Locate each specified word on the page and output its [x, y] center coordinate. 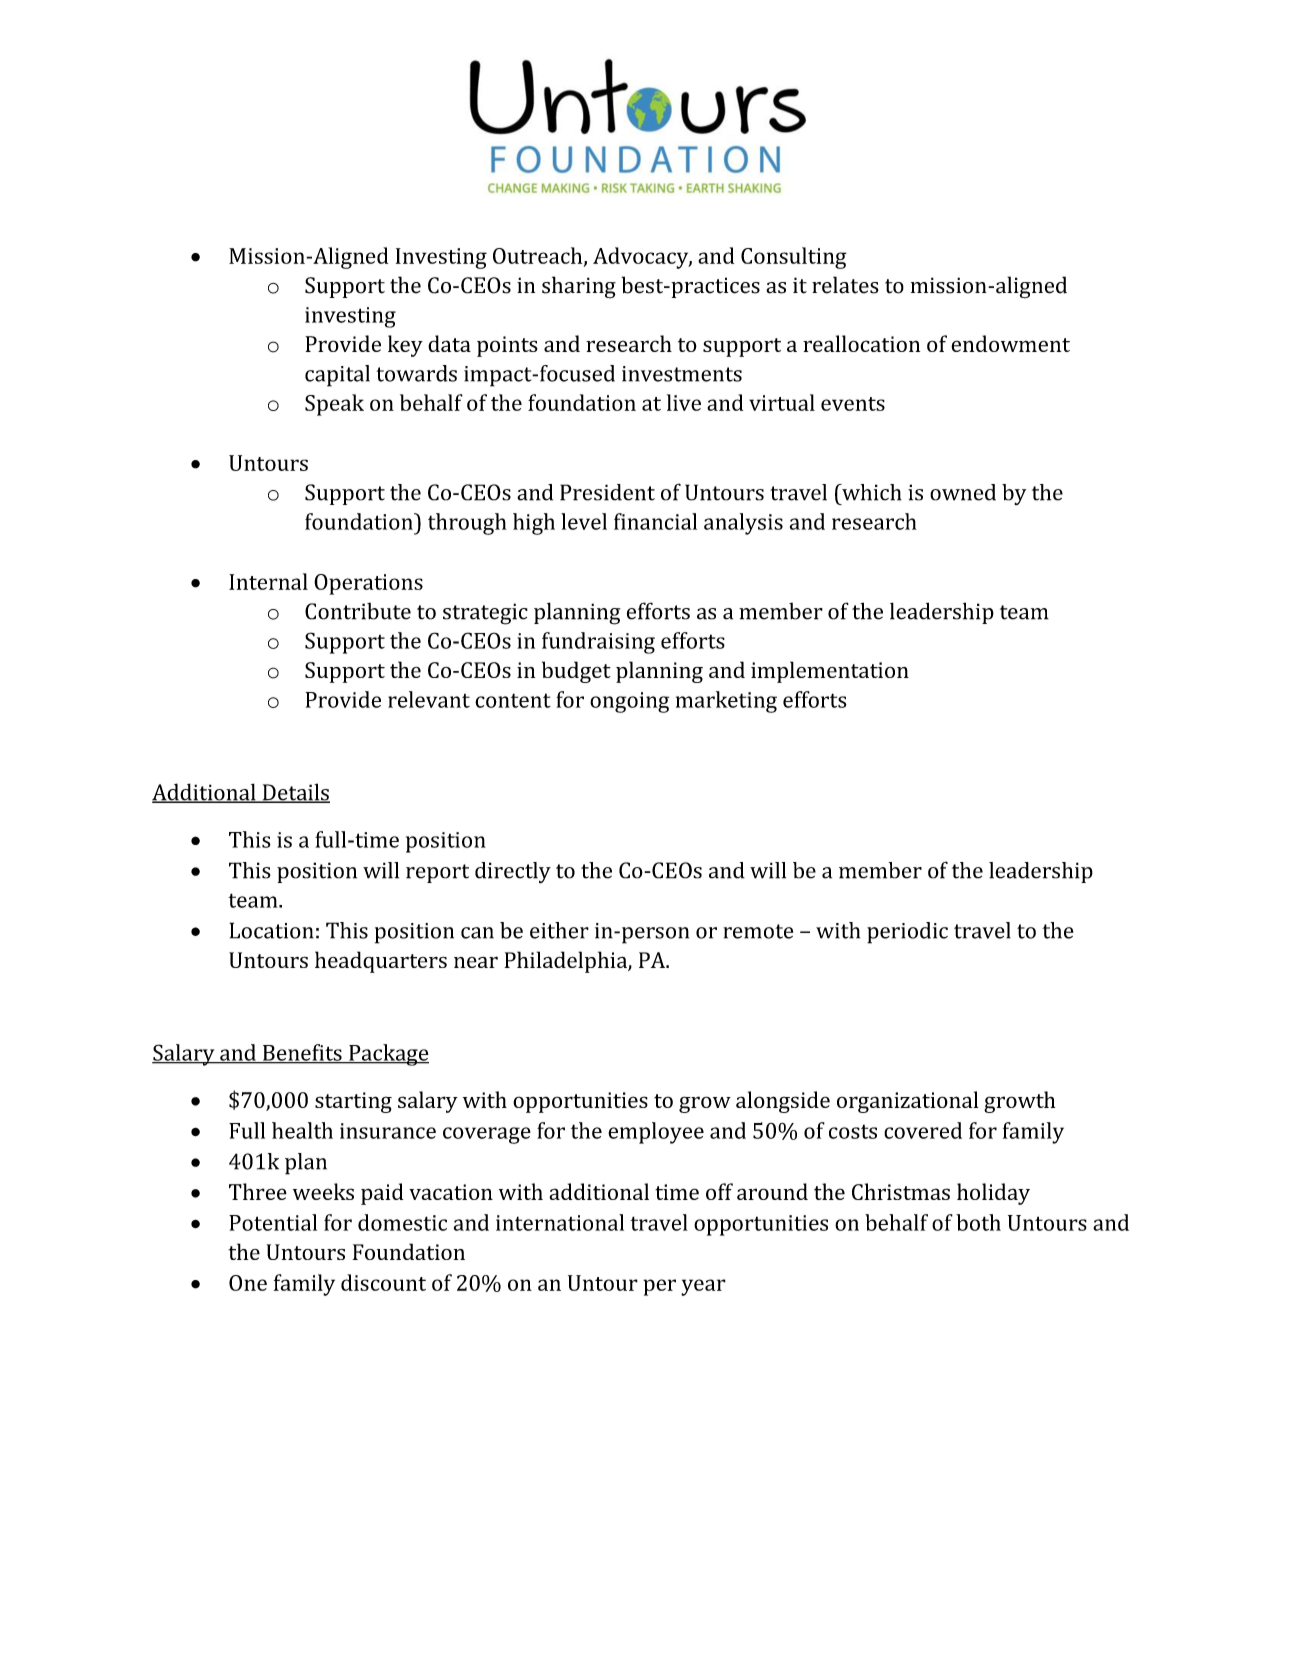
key [405, 346]
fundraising [598, 643]
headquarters [381, 962]
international [560, 1222]
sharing [579, 287]
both [978, 1222]
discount [383, 1282]
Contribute [358, 611]
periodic [907, 933]
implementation [830, 672]
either [559, 930]
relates [845, 285]
